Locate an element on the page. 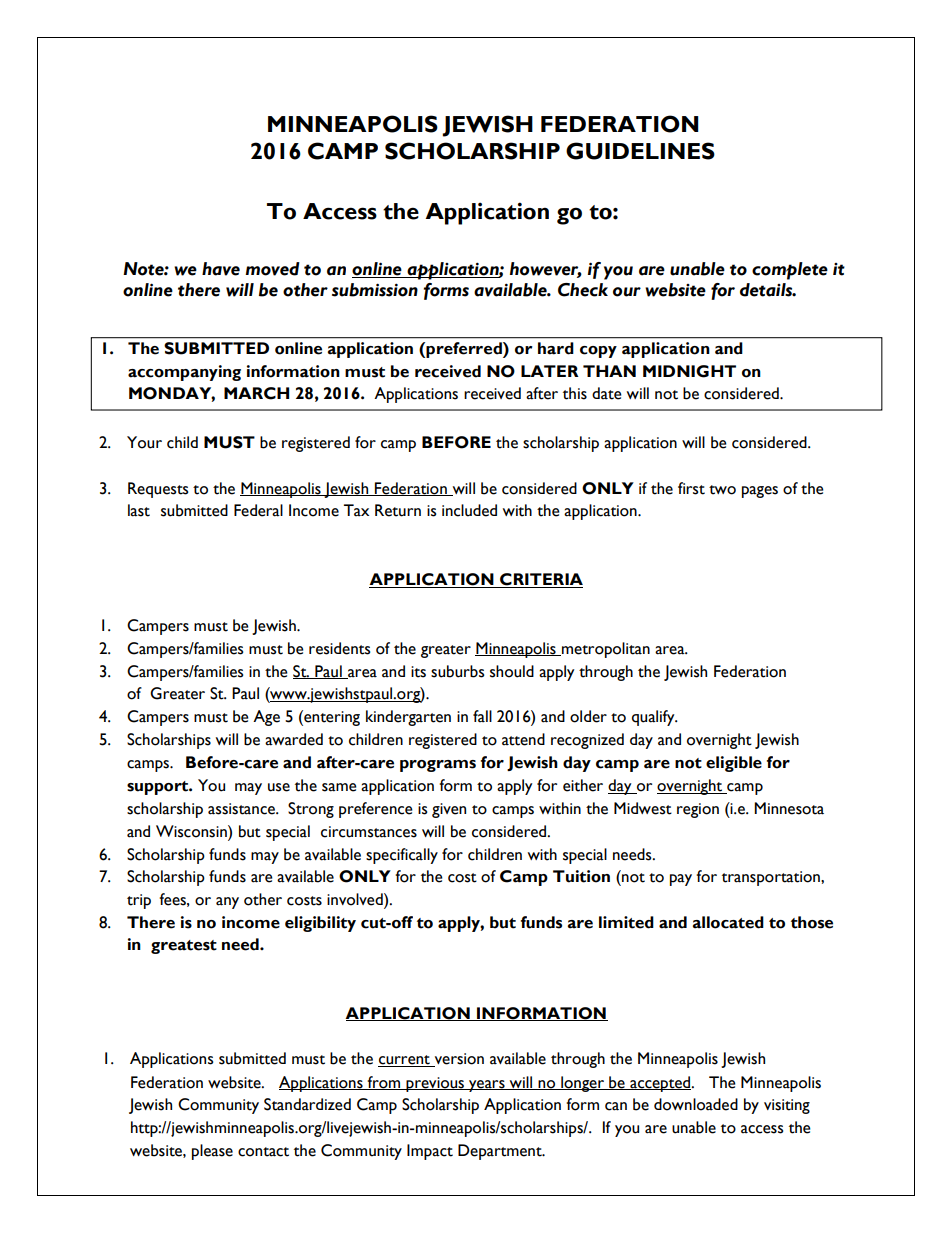 The image size is (952, 1233). suburbs is located at coordinates (457, 671).
